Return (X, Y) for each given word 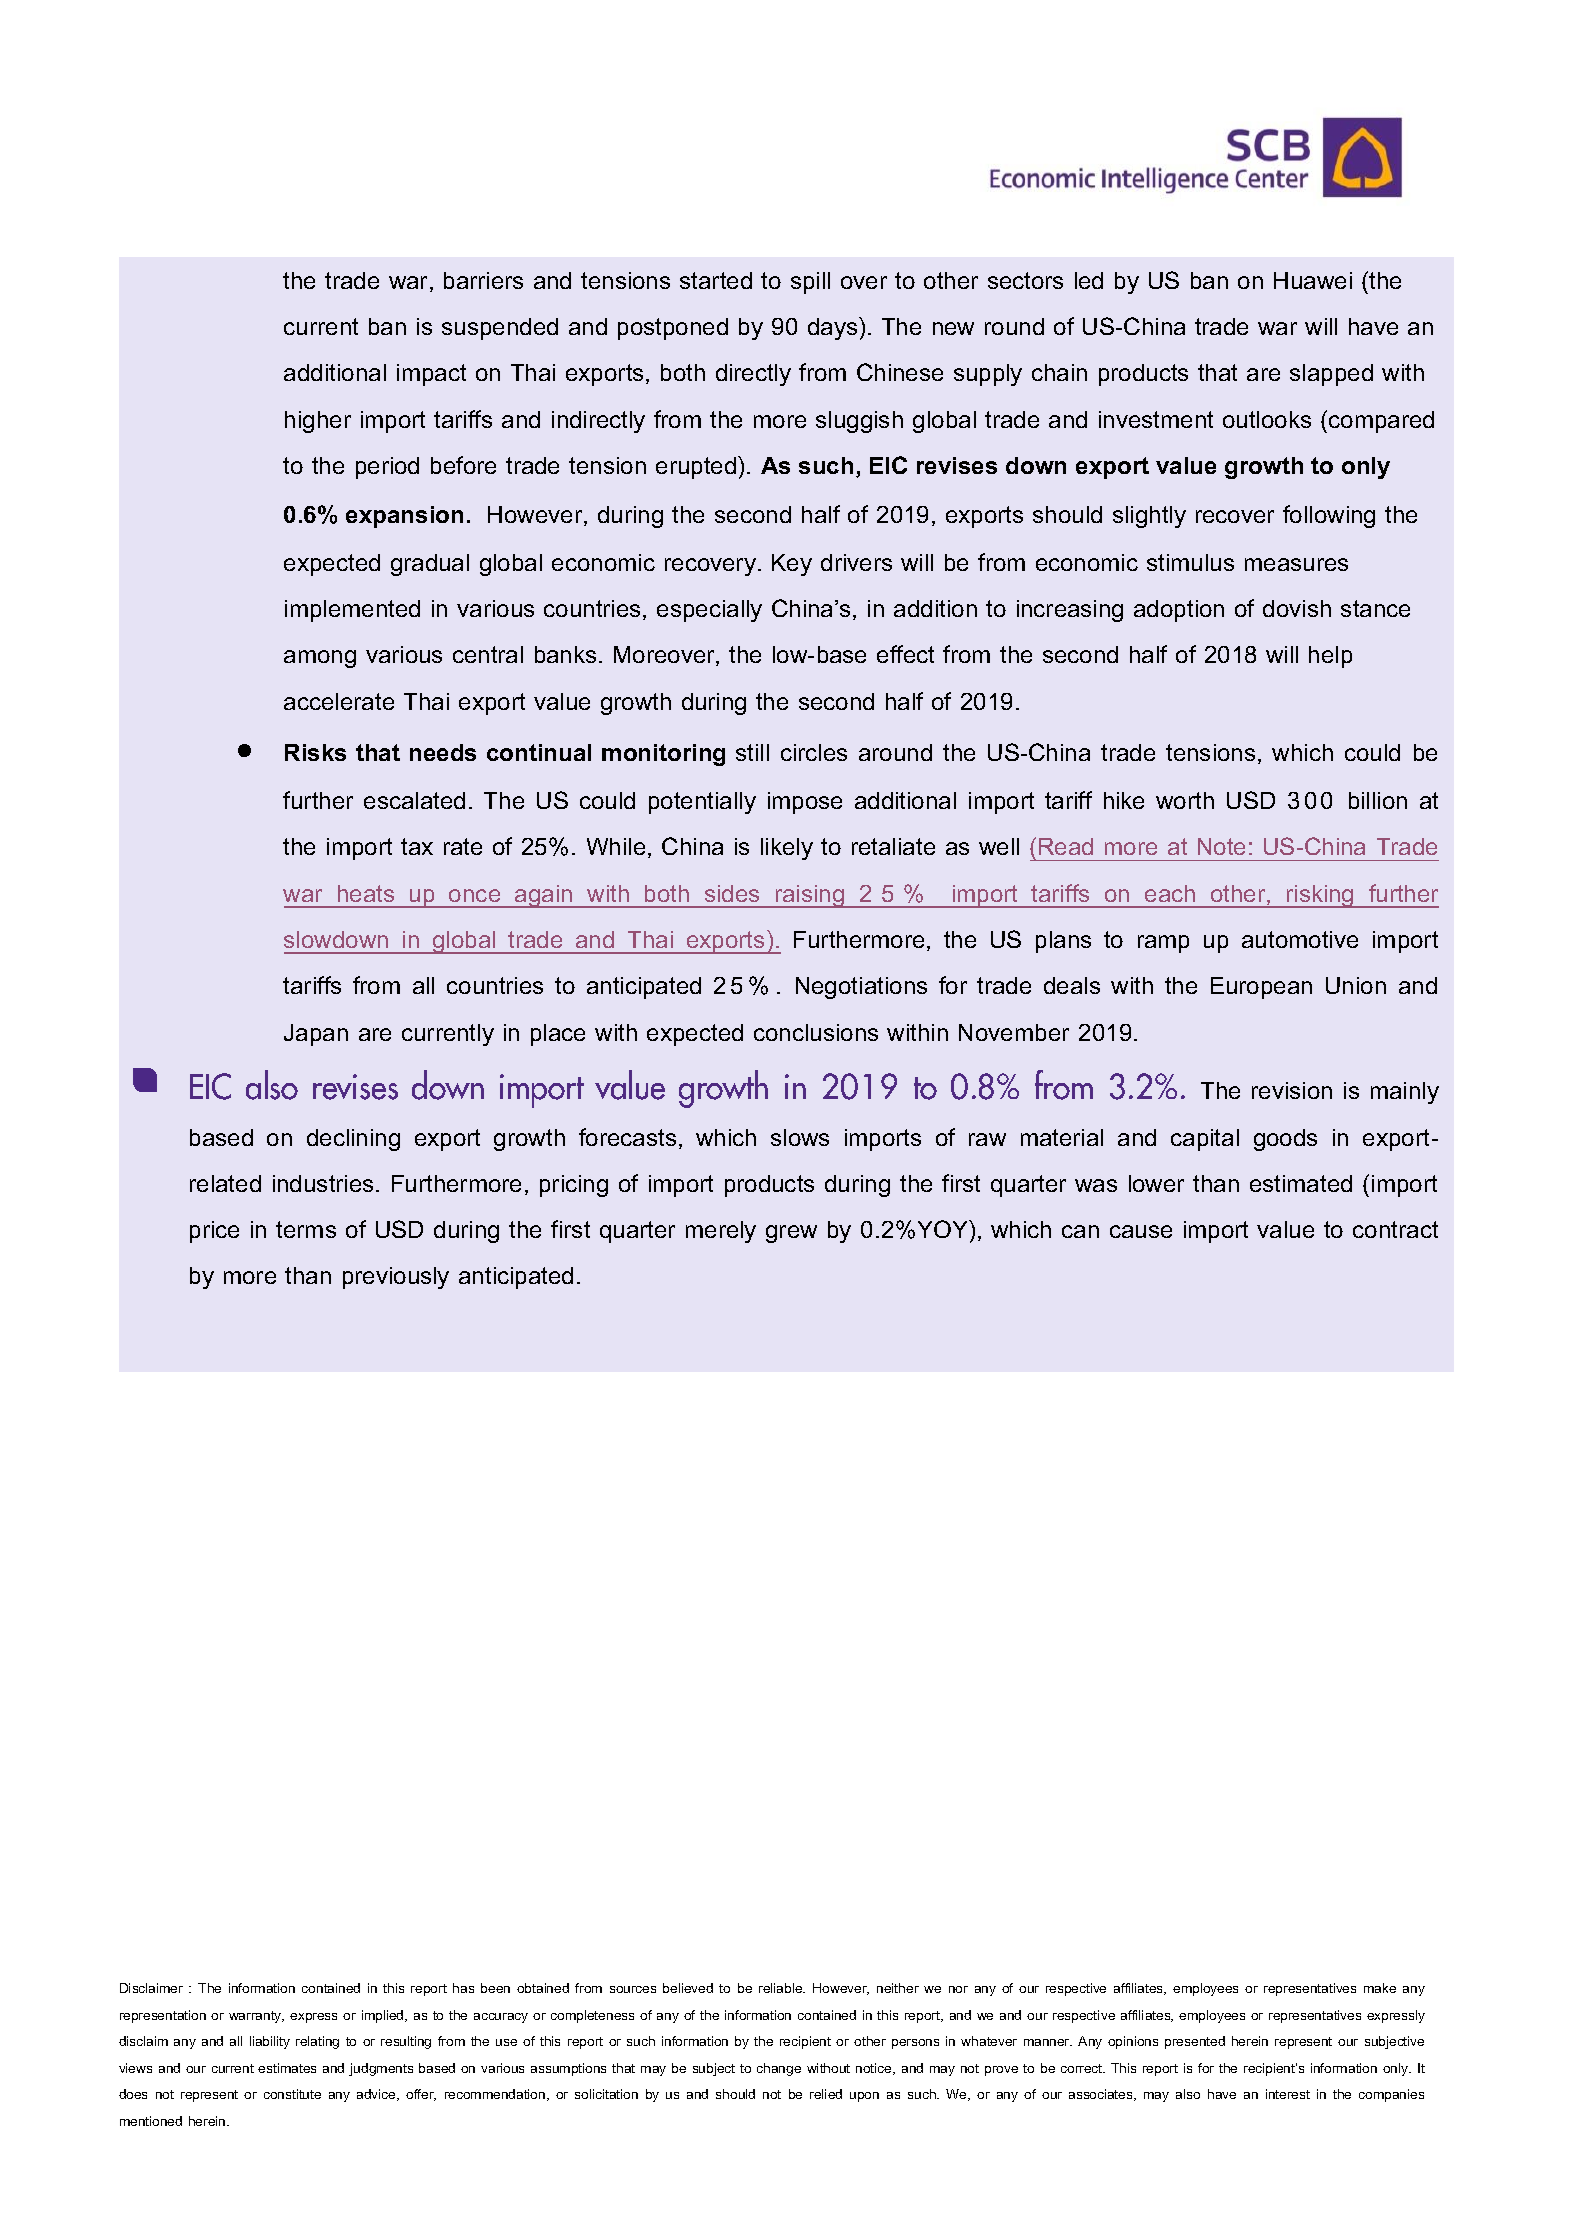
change (779, 2069)
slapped (1331, 375)
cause (1141, 1231)
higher (318, 422)
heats (366, 893)
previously (396, 1278)
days (834, 328)
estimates (287, 2068)
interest (1288, 2094)
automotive (1300, 939)
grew (791, 1234)
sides (732, 893)
